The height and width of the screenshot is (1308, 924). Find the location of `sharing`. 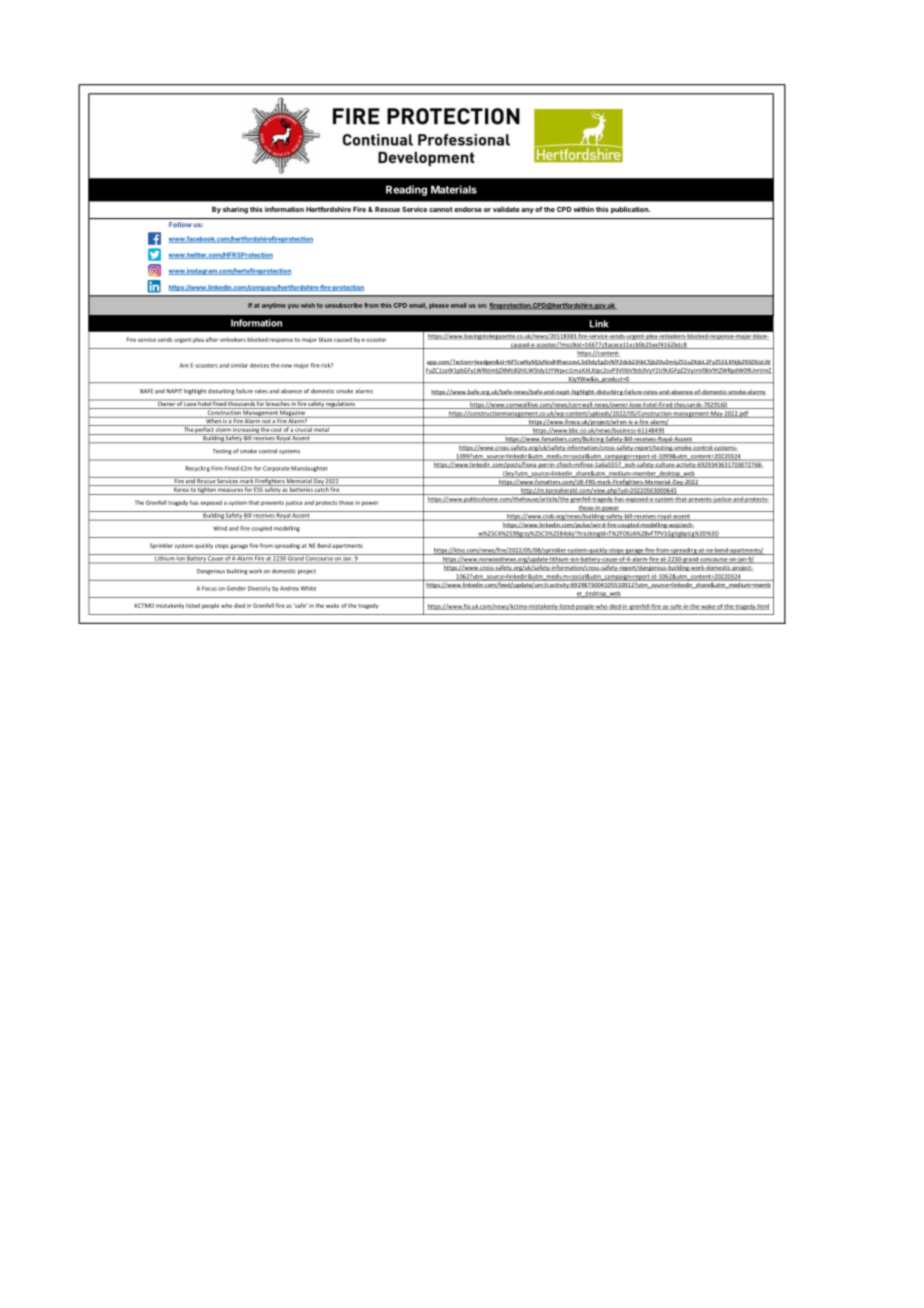

sharing is located at coordinates (235, 210).
